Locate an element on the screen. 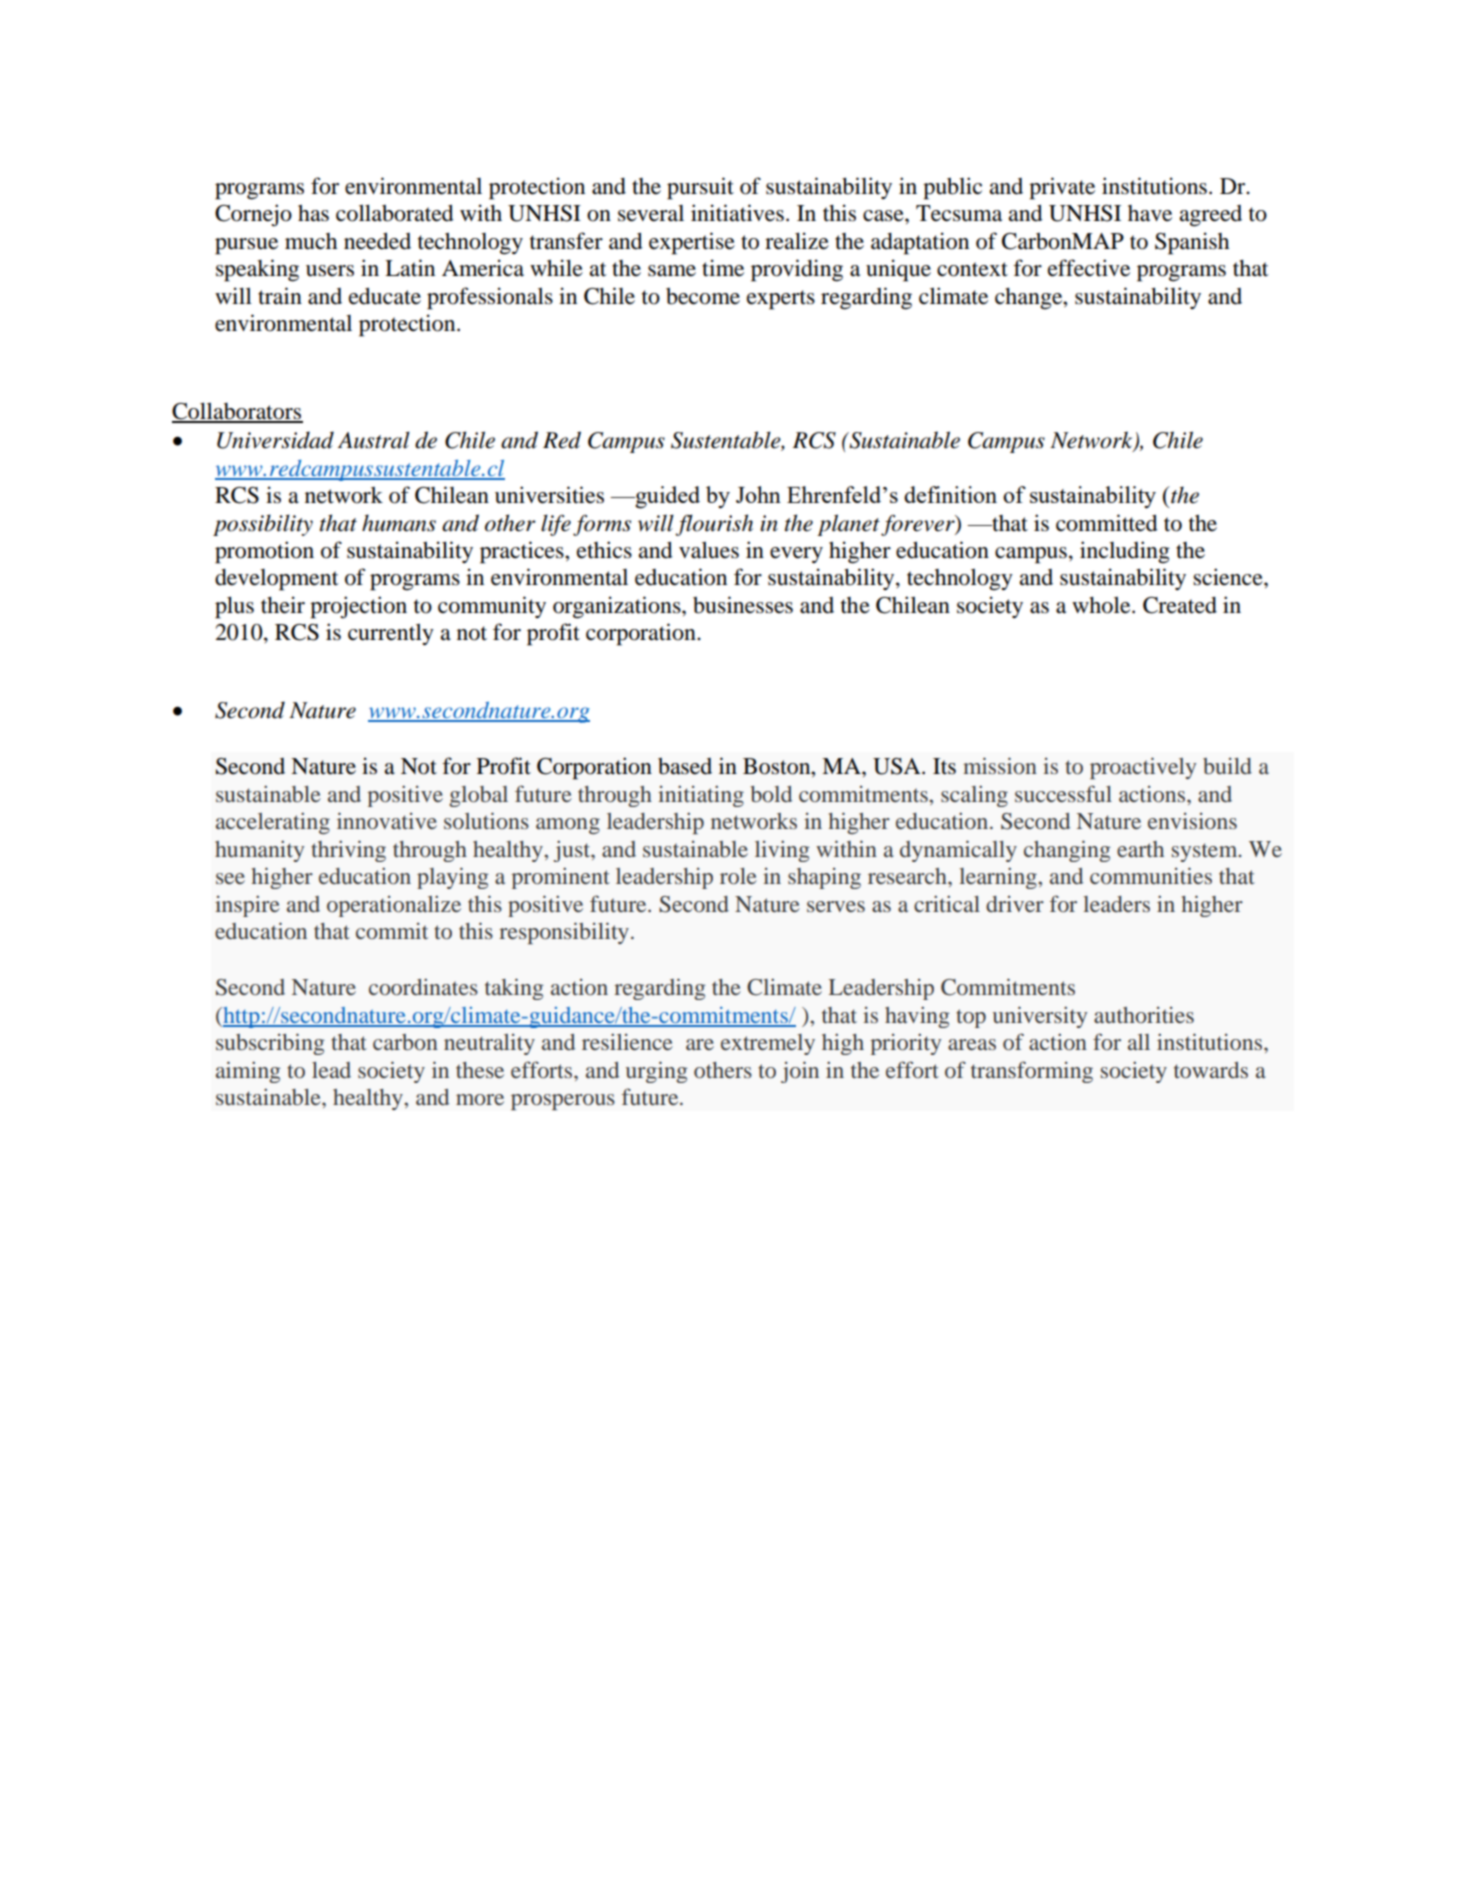 Image resolution: width=1462 pixels, height=1891 pixels. currently is located at coordinates (391, 634).
